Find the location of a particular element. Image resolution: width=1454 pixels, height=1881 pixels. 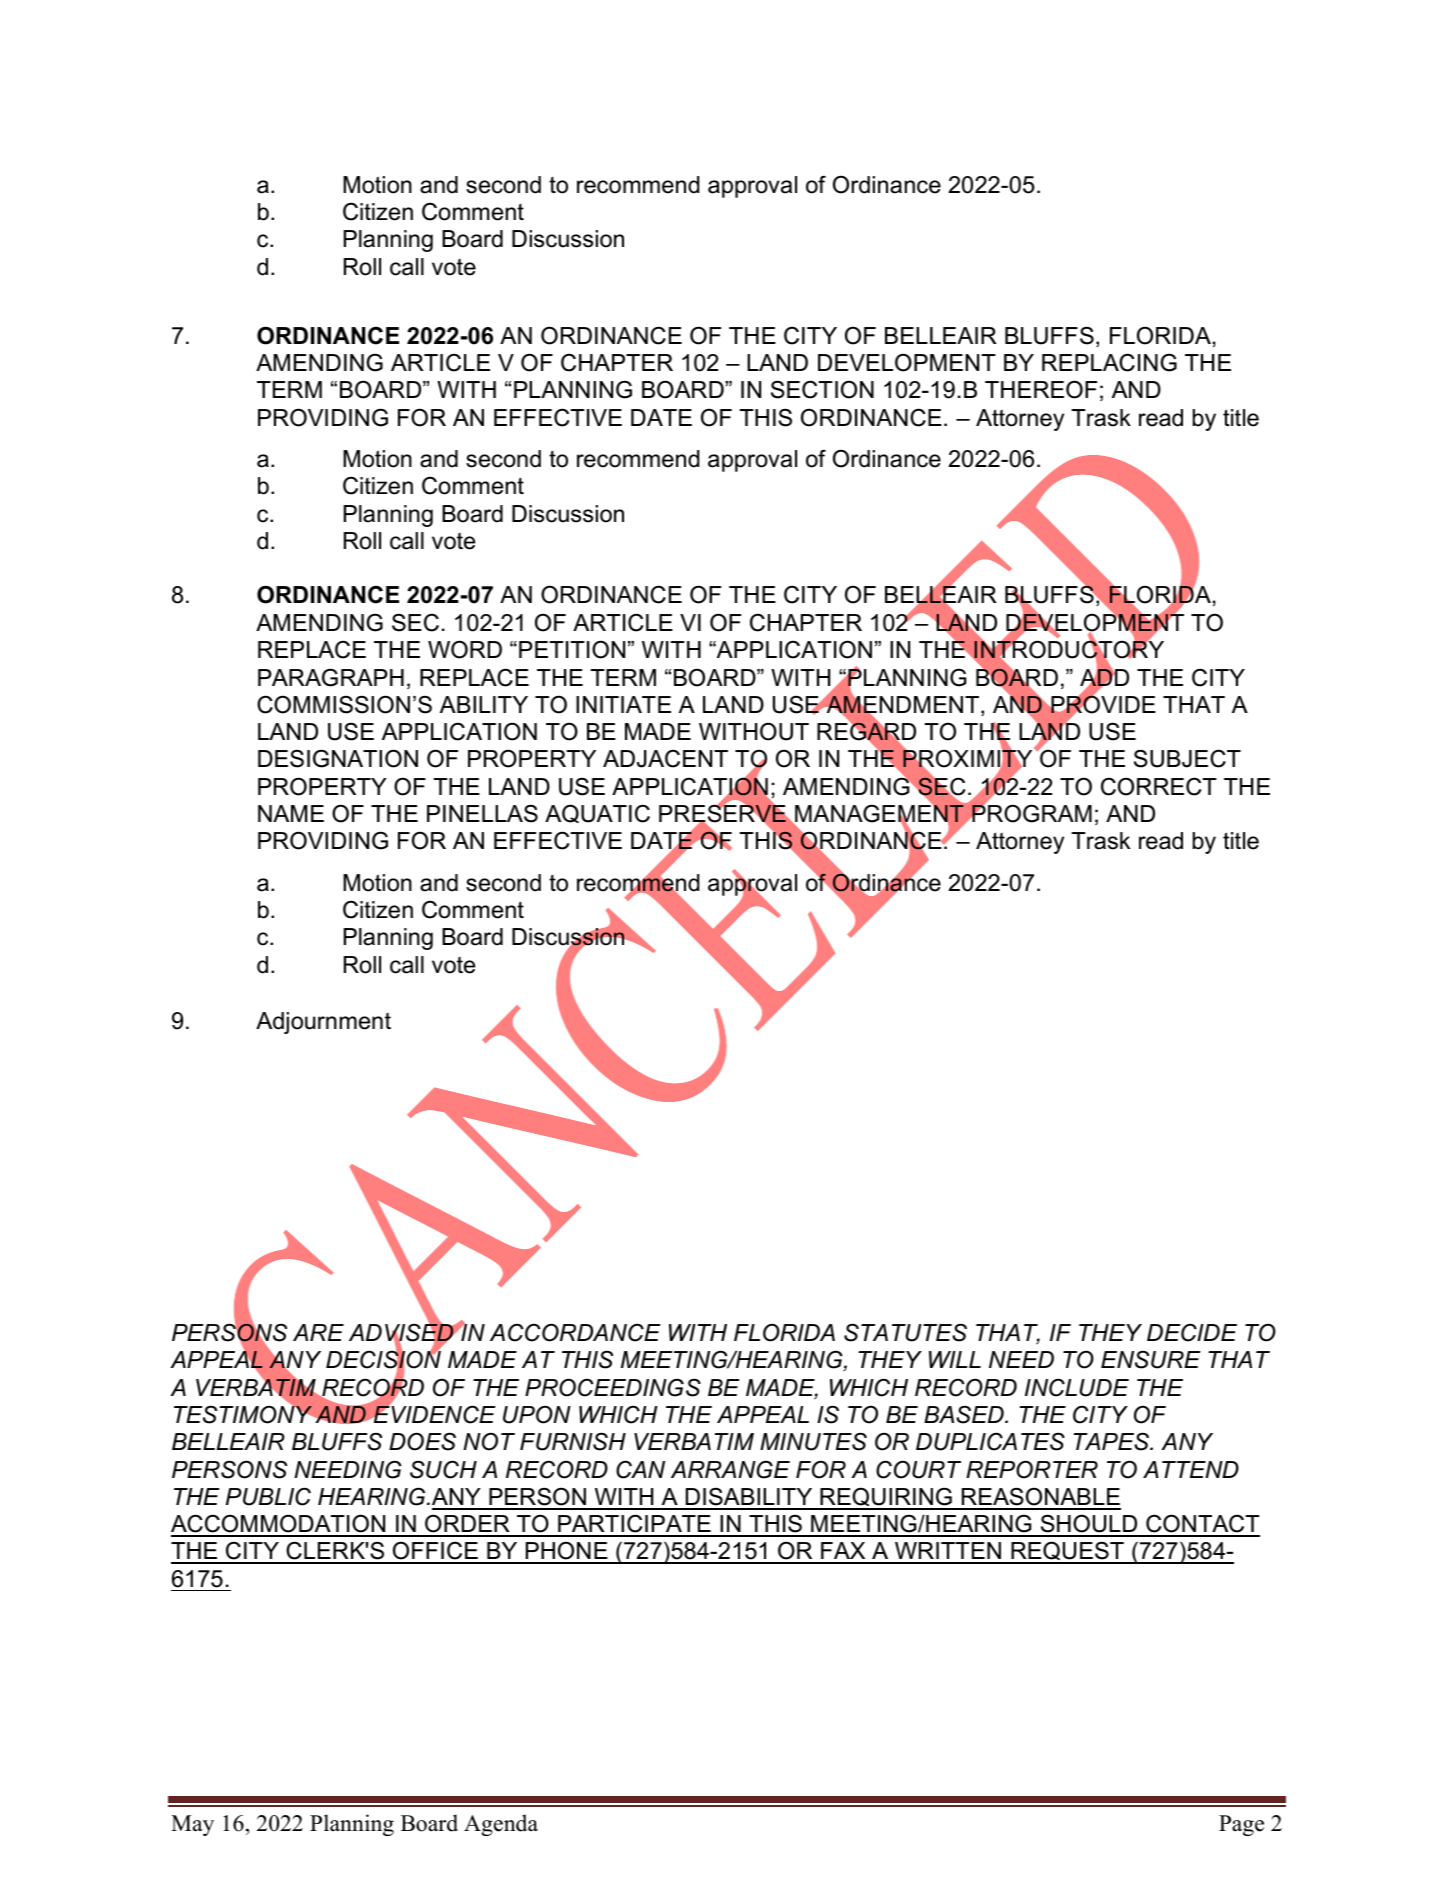

CORRECT is located at coordinates (1159, 786).
